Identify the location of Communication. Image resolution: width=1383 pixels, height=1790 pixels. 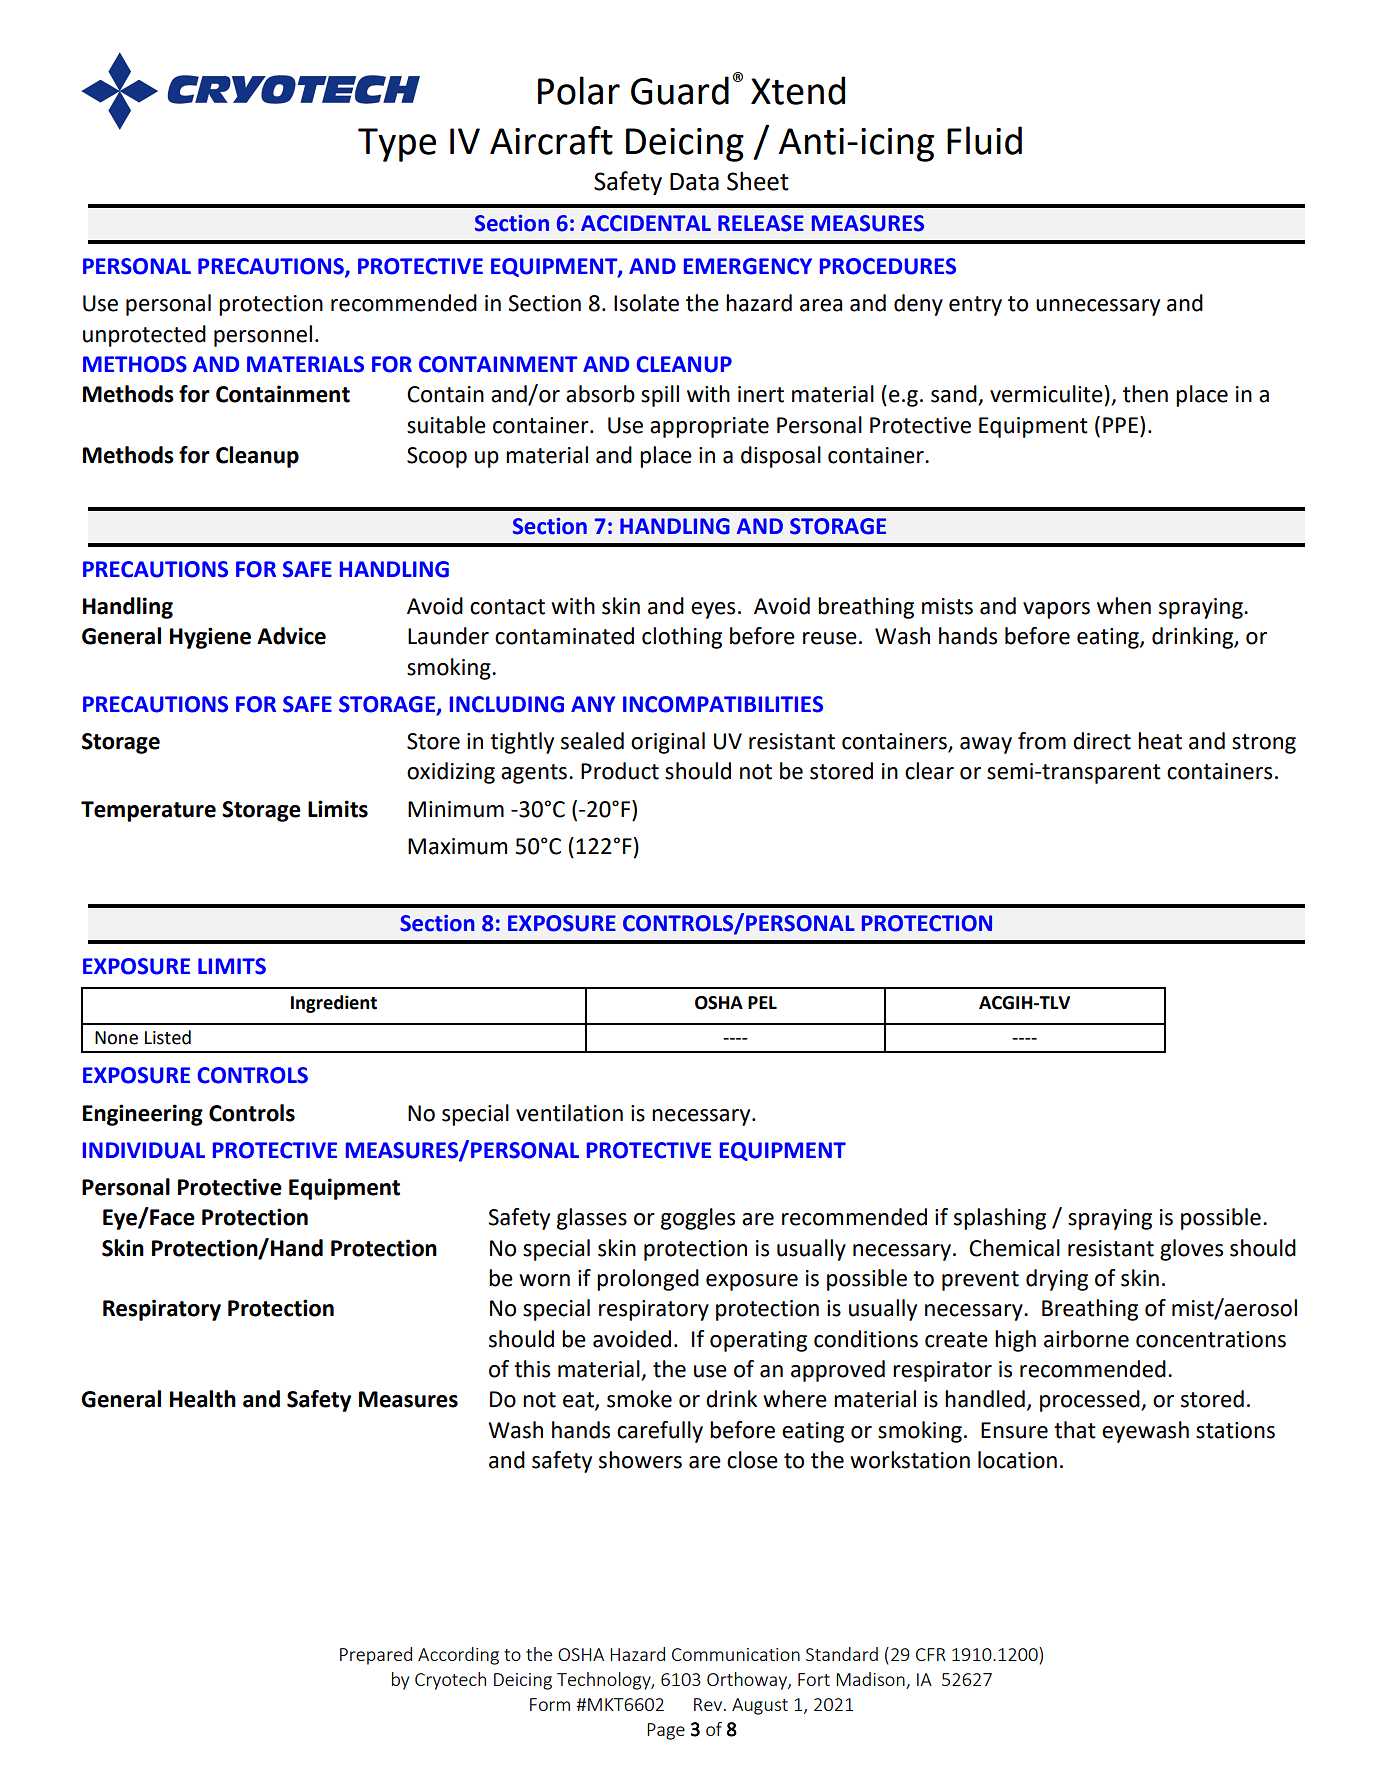
(736, 1654).
